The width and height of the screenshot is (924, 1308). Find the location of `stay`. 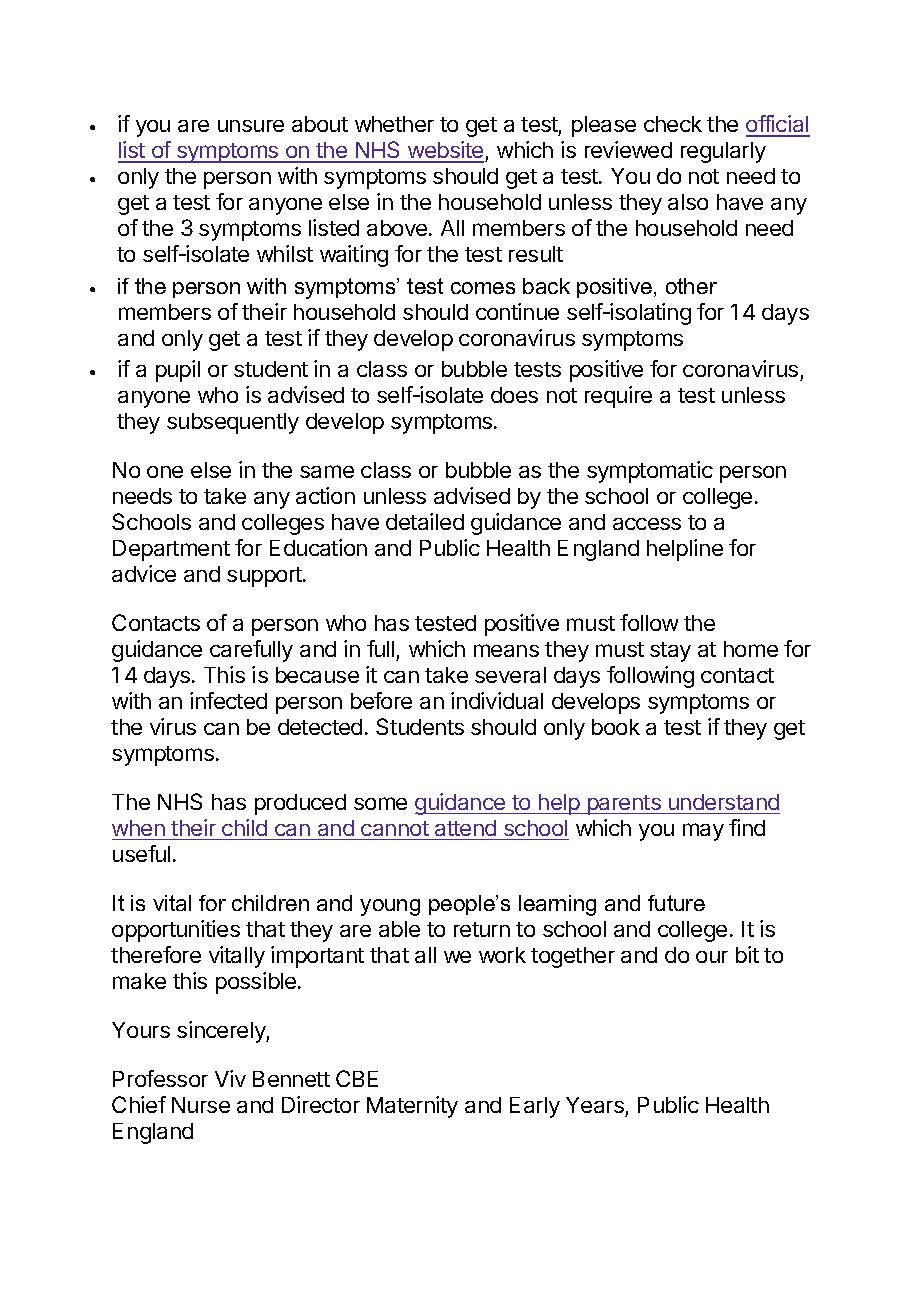

stay is located at coordinates (670, 652).
